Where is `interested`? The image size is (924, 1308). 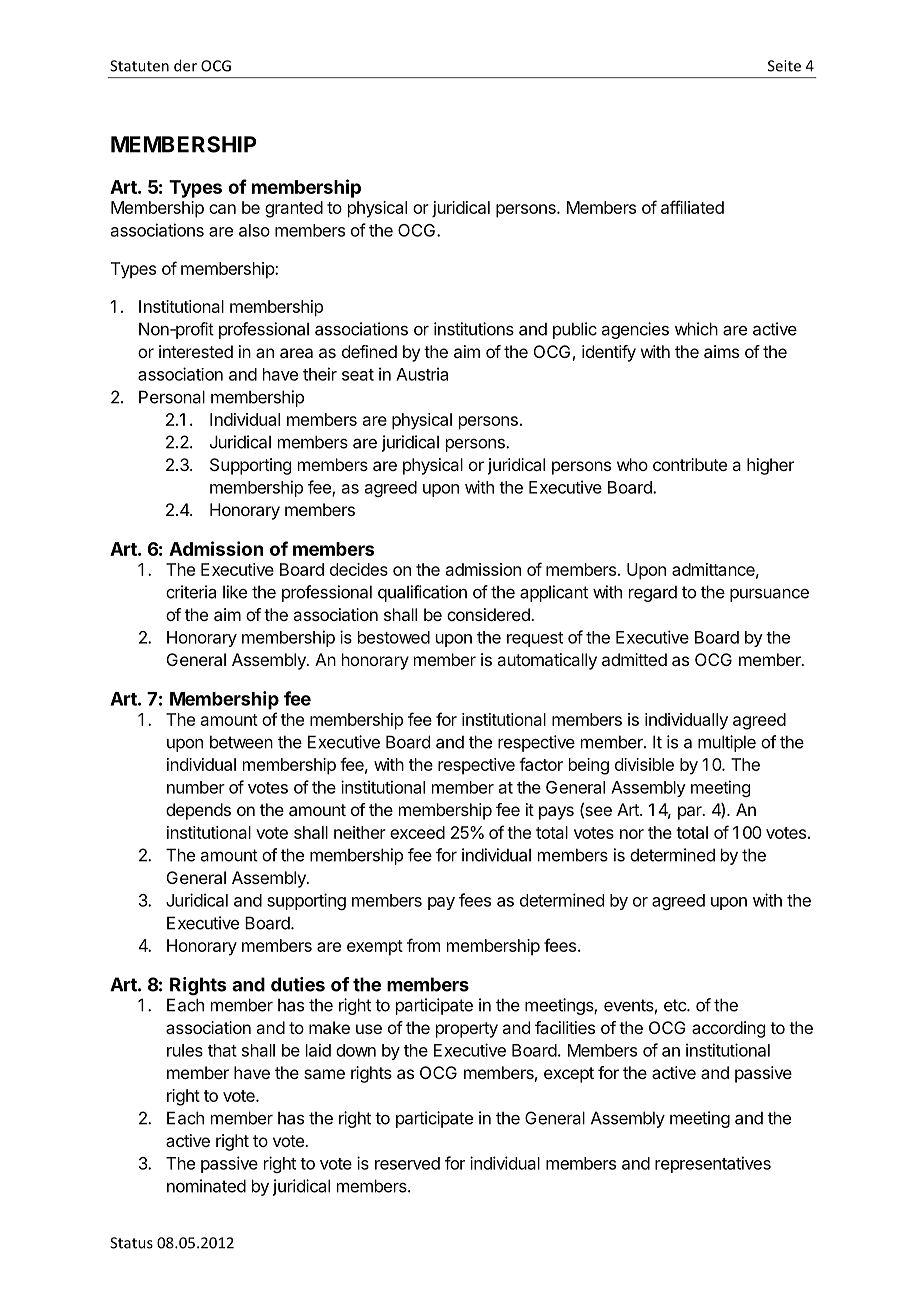
interested is located at coordinates (196, 351).
